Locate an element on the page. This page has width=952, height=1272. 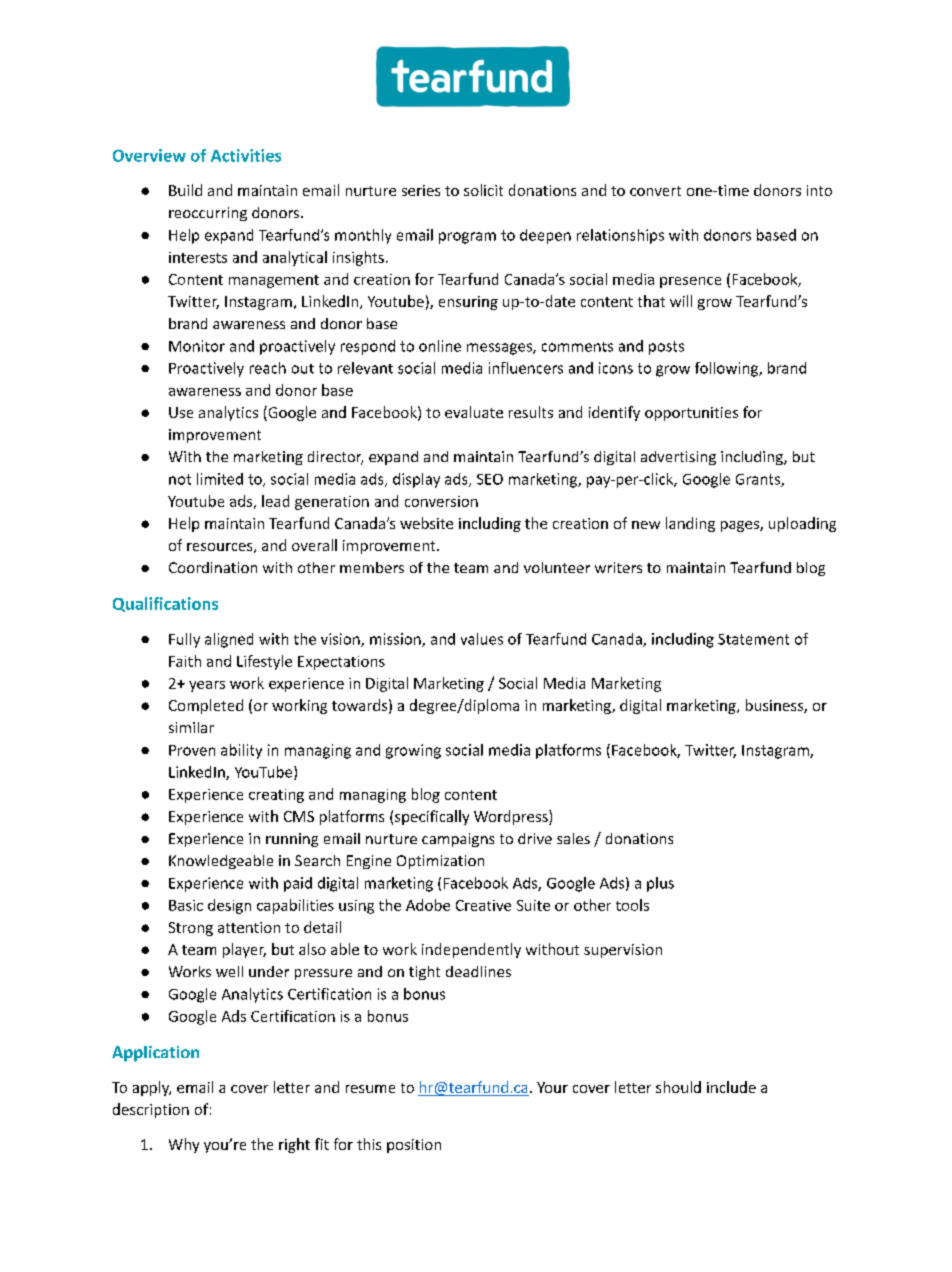
values is located at coordinates (482, 639).
